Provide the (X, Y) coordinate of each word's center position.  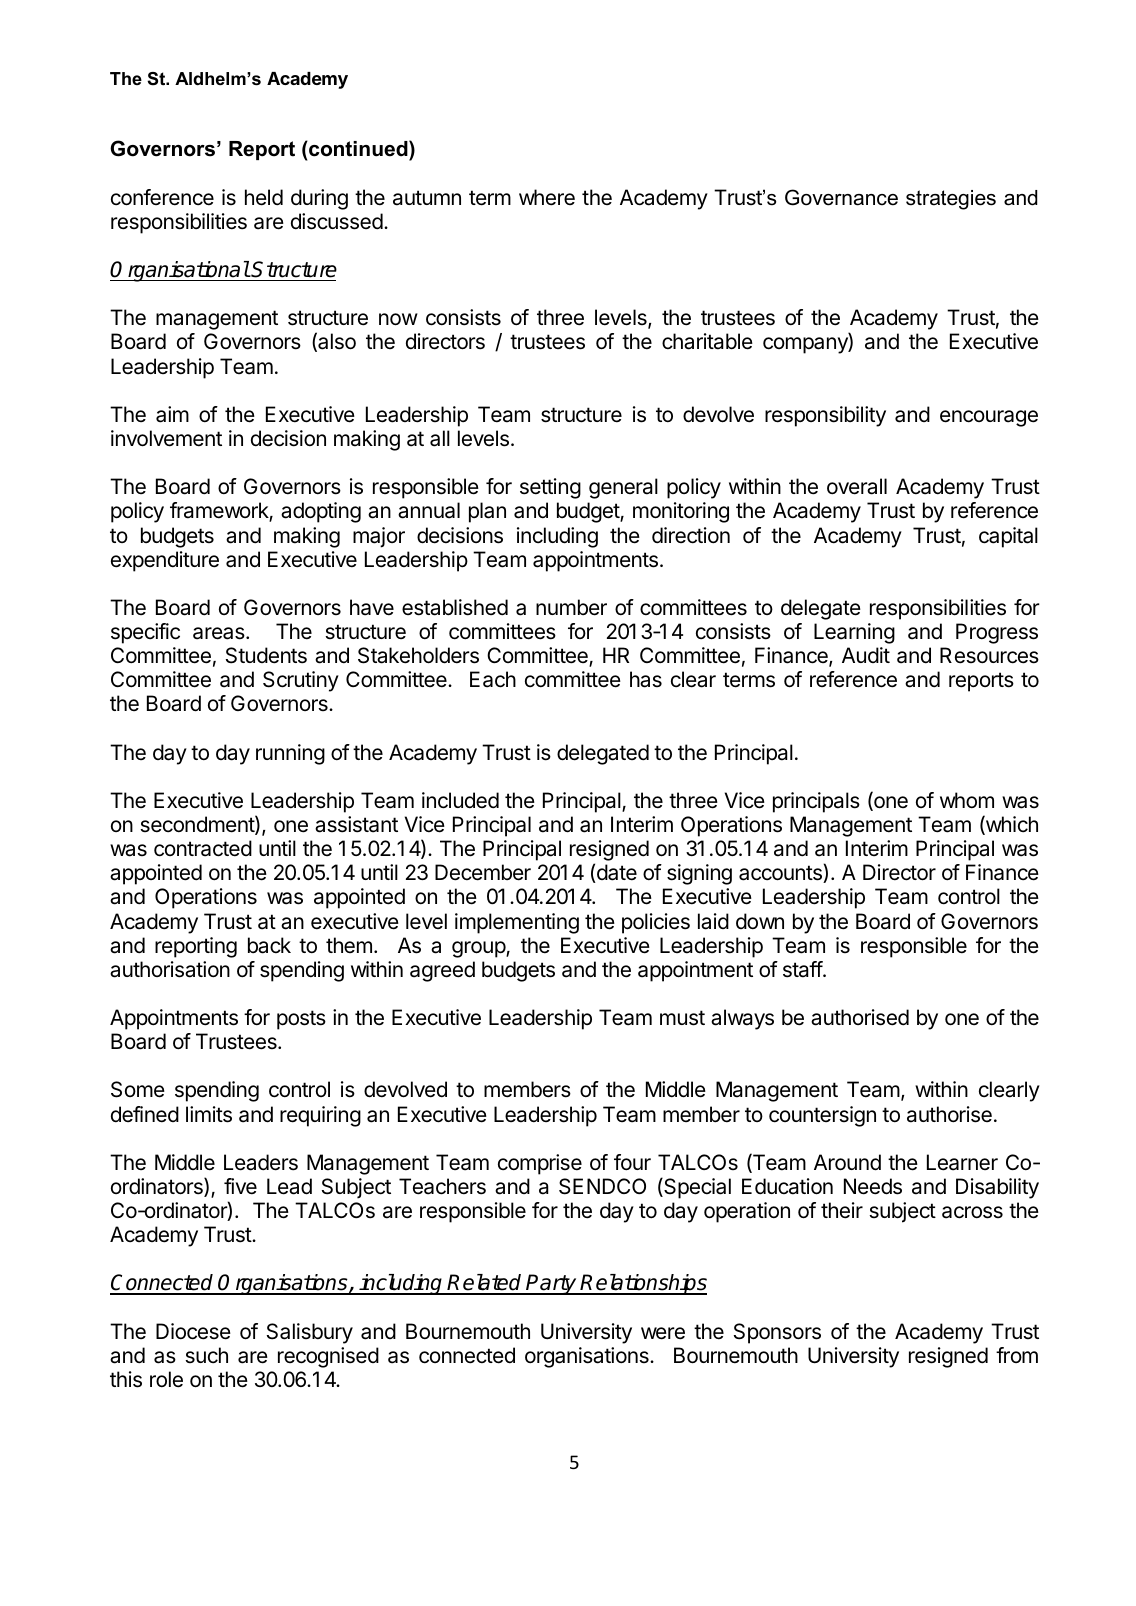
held (264, 197)
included (460, 800)
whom (967, 800)
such (206, 1355)
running (290, 754)
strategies (951, 200)
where (547, 197)
